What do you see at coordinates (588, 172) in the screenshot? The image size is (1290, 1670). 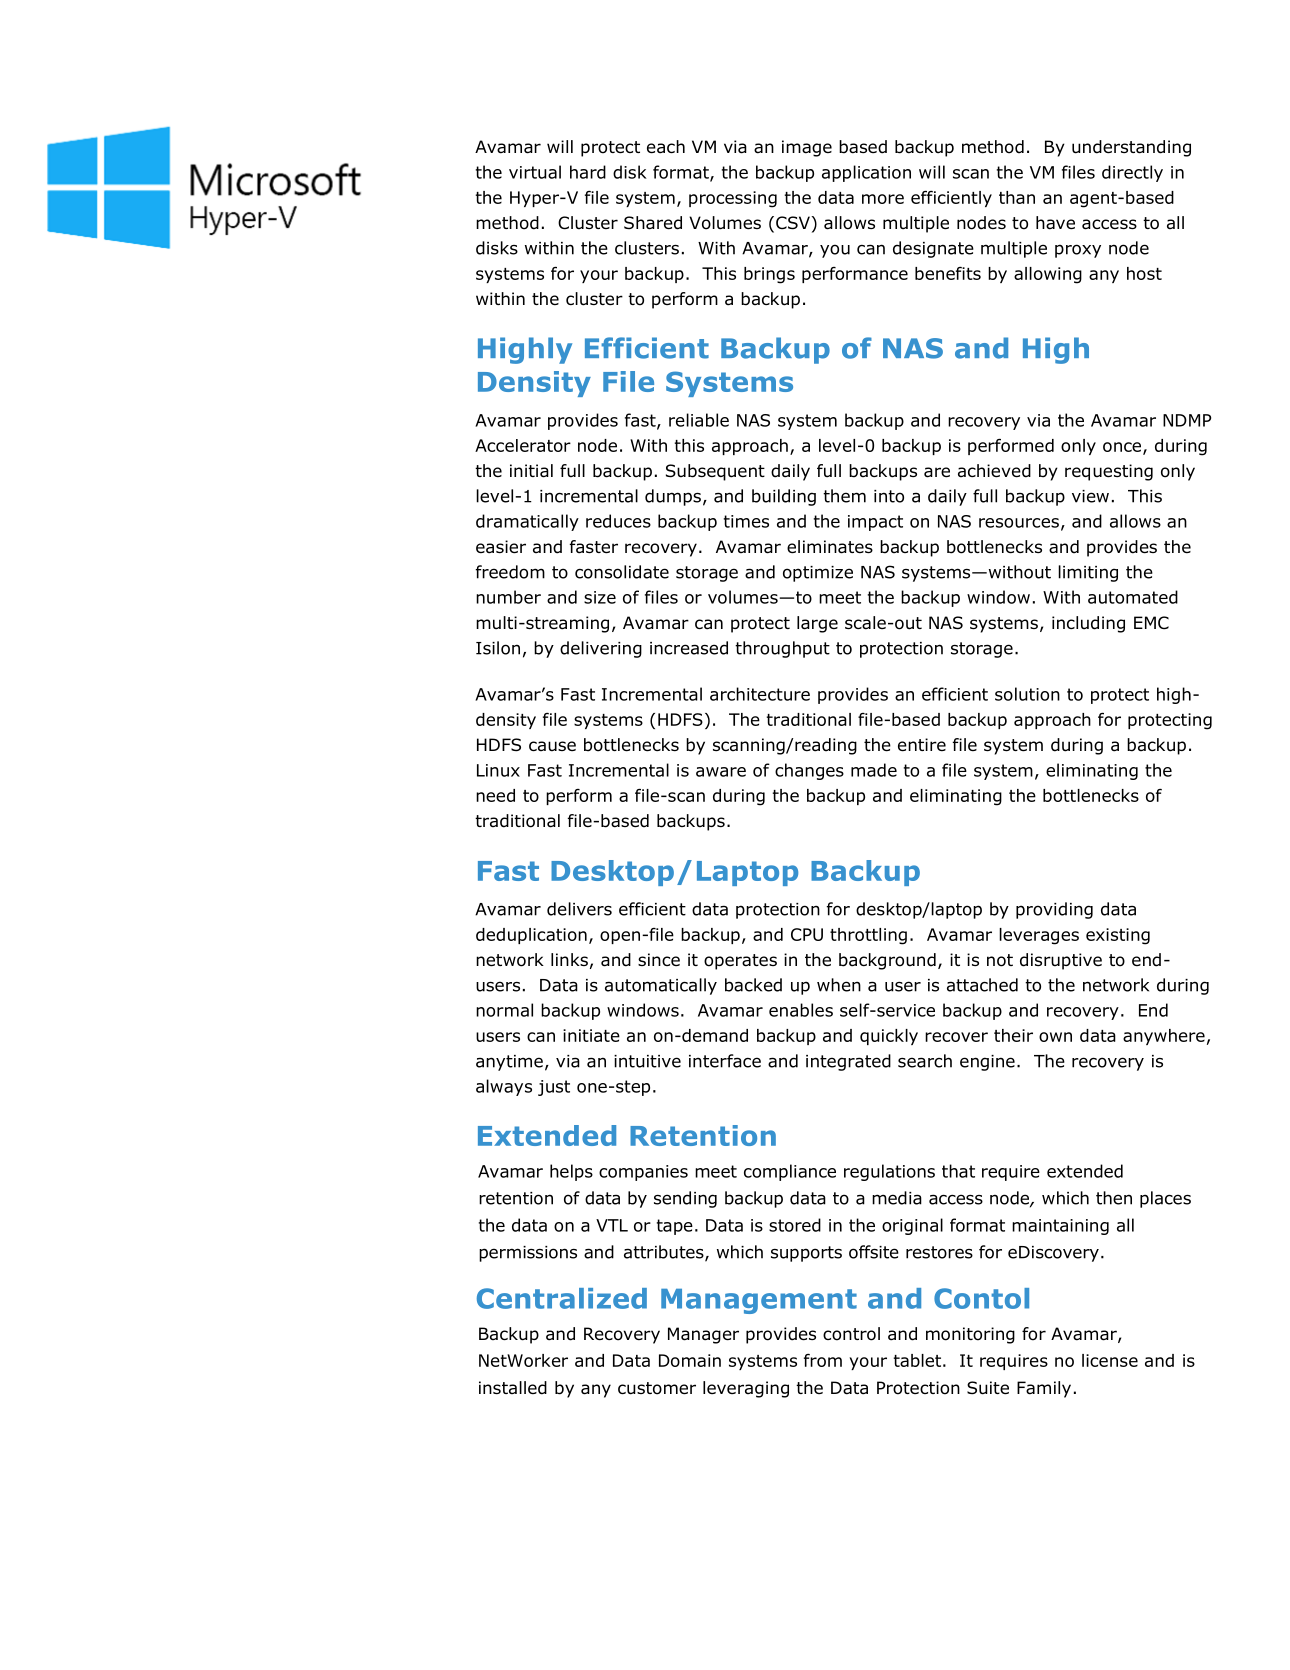 I see `hard` at bounding box center [588, 172].
